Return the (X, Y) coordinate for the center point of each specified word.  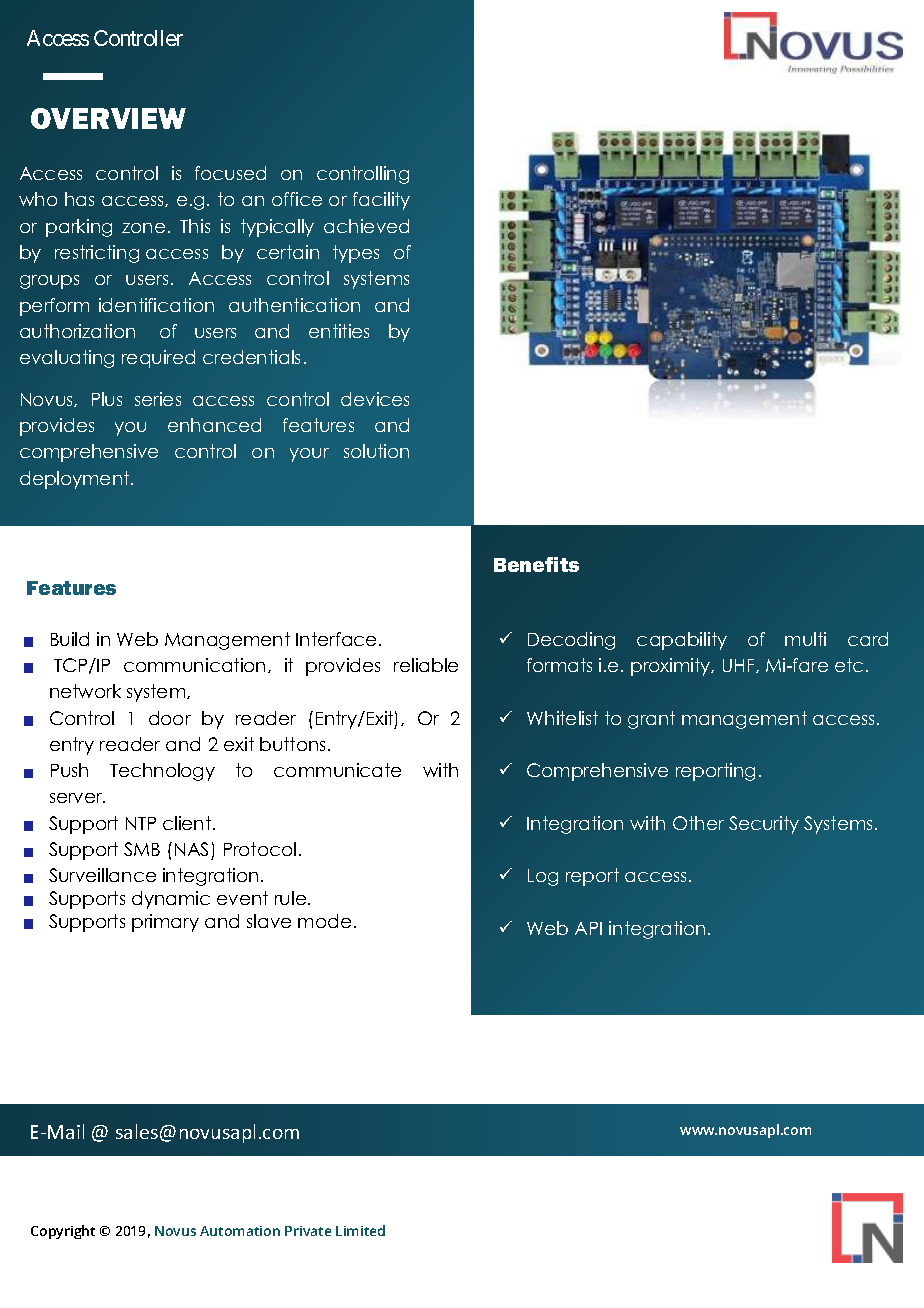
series (158, 399)
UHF (740, 666)
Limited (360, 1230)
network (85, 691)
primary (165, 923)
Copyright (63, 1232)
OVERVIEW (108, 118)
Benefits (536, 564)
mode (324, 921)
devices (375, 399)
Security (764, 825)
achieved (366, 226)
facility (381, 201)
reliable (426, 665)
